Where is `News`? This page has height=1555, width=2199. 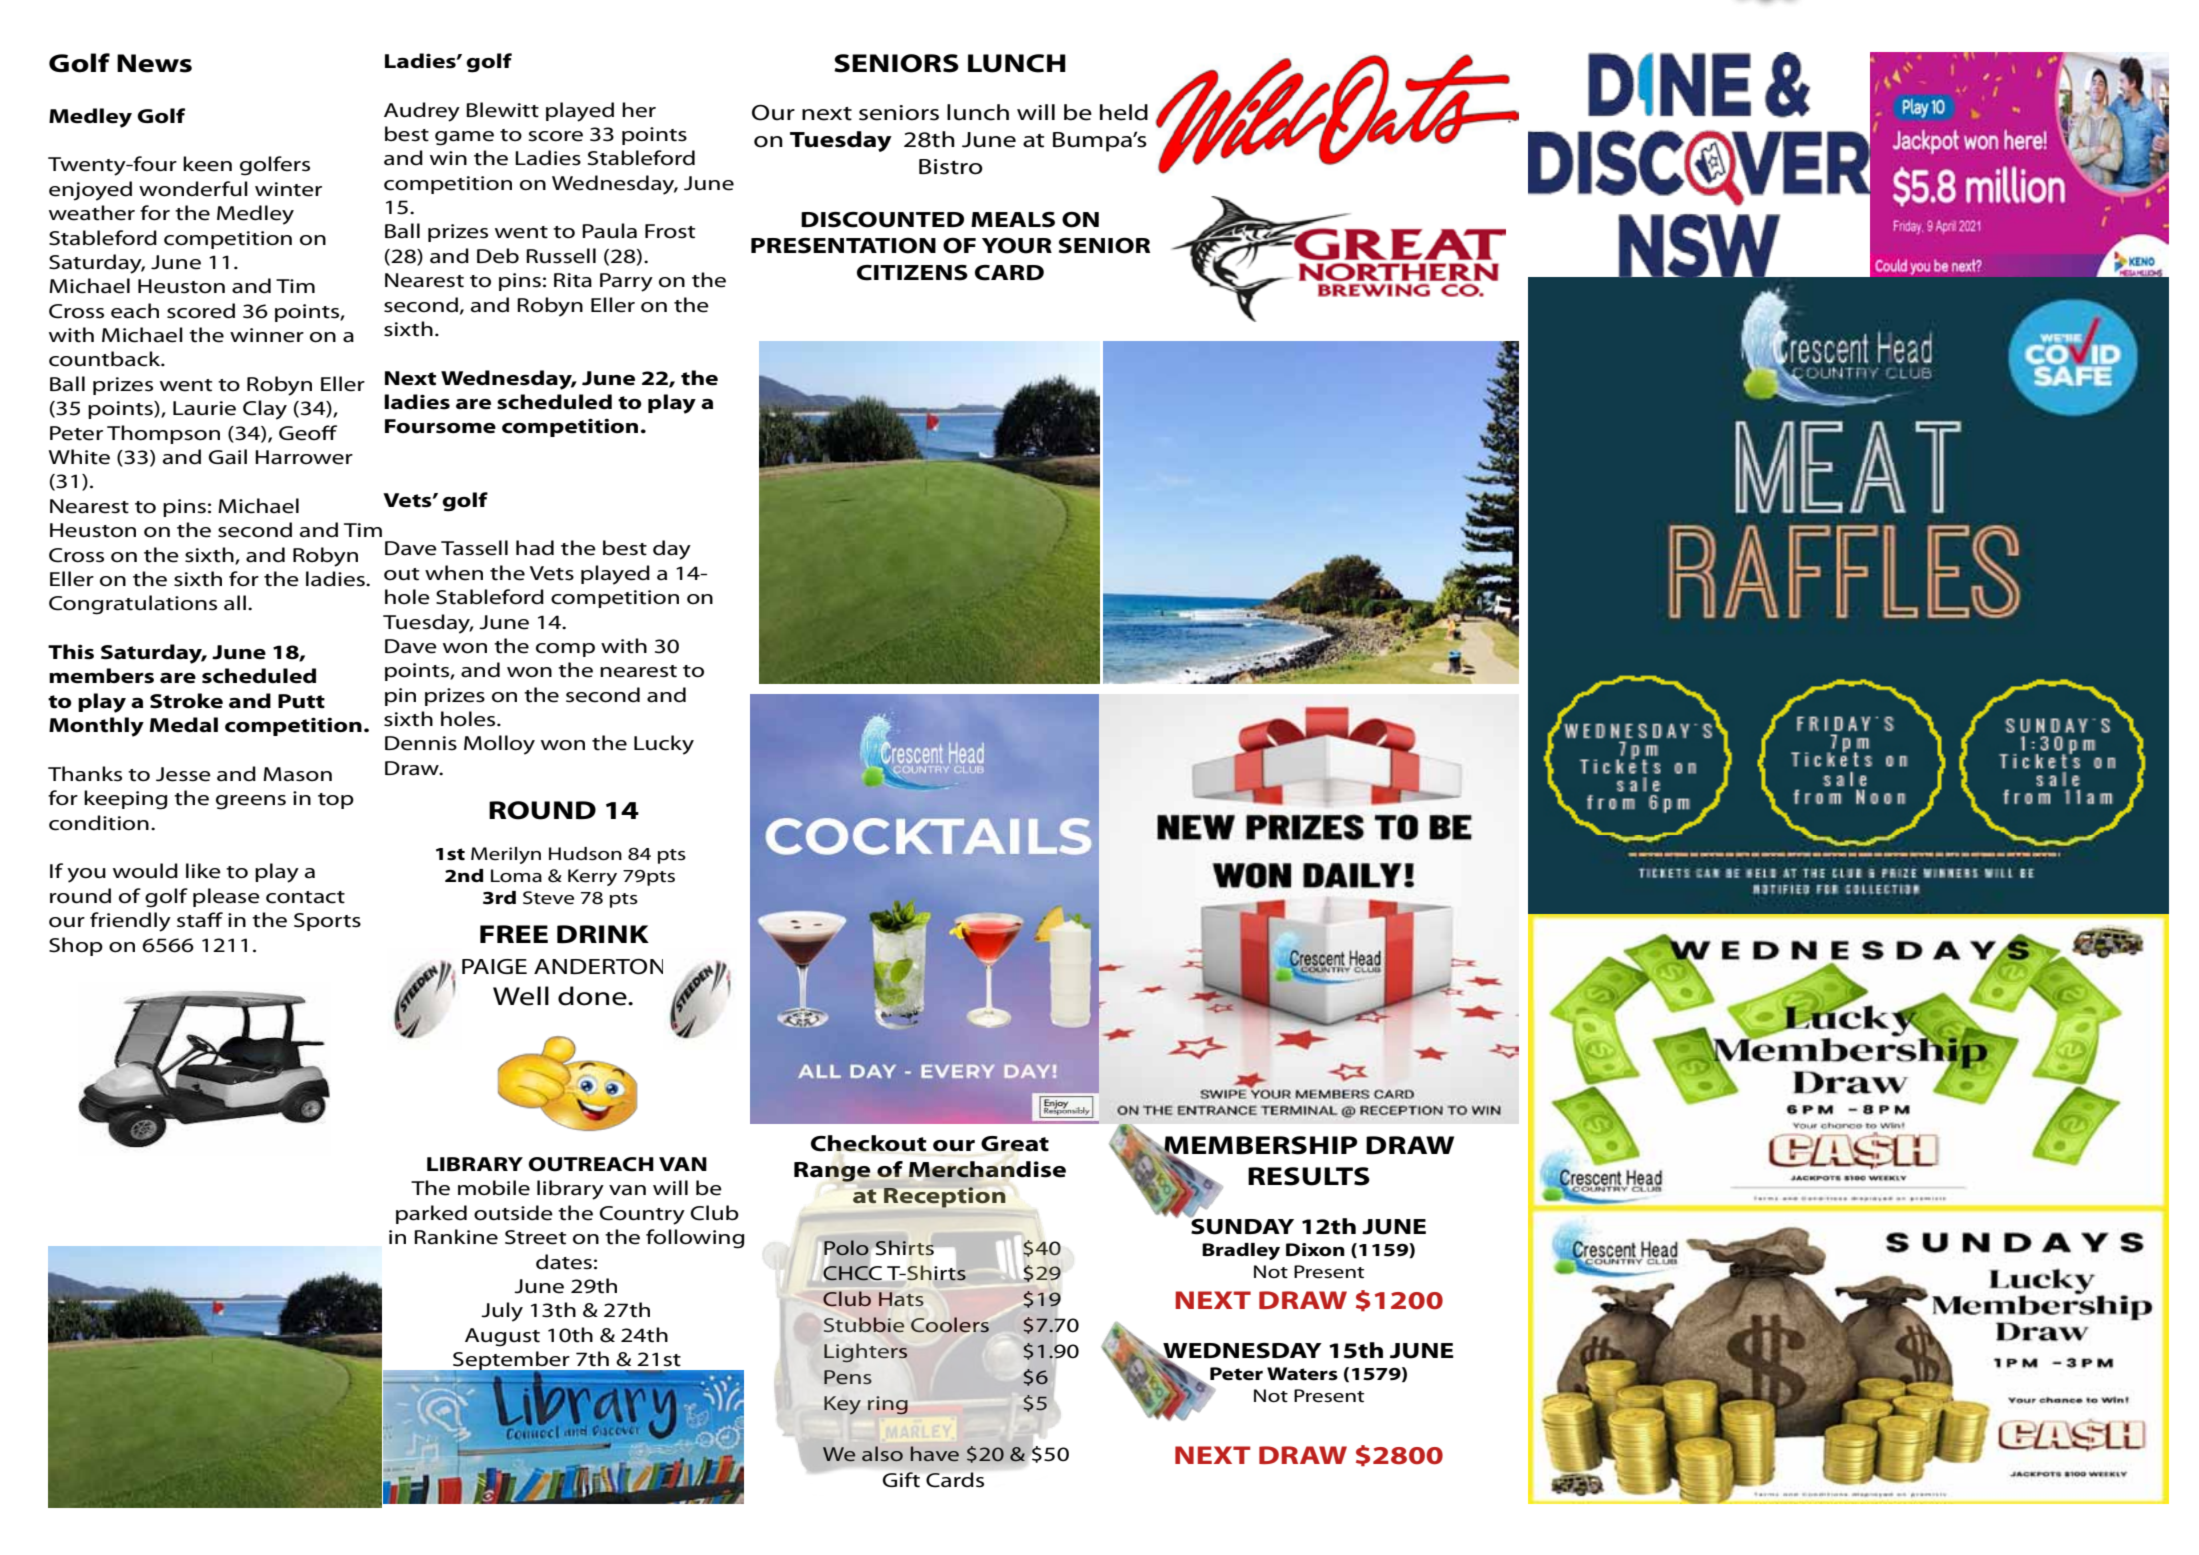
News is located at coordinates (154, 63).
